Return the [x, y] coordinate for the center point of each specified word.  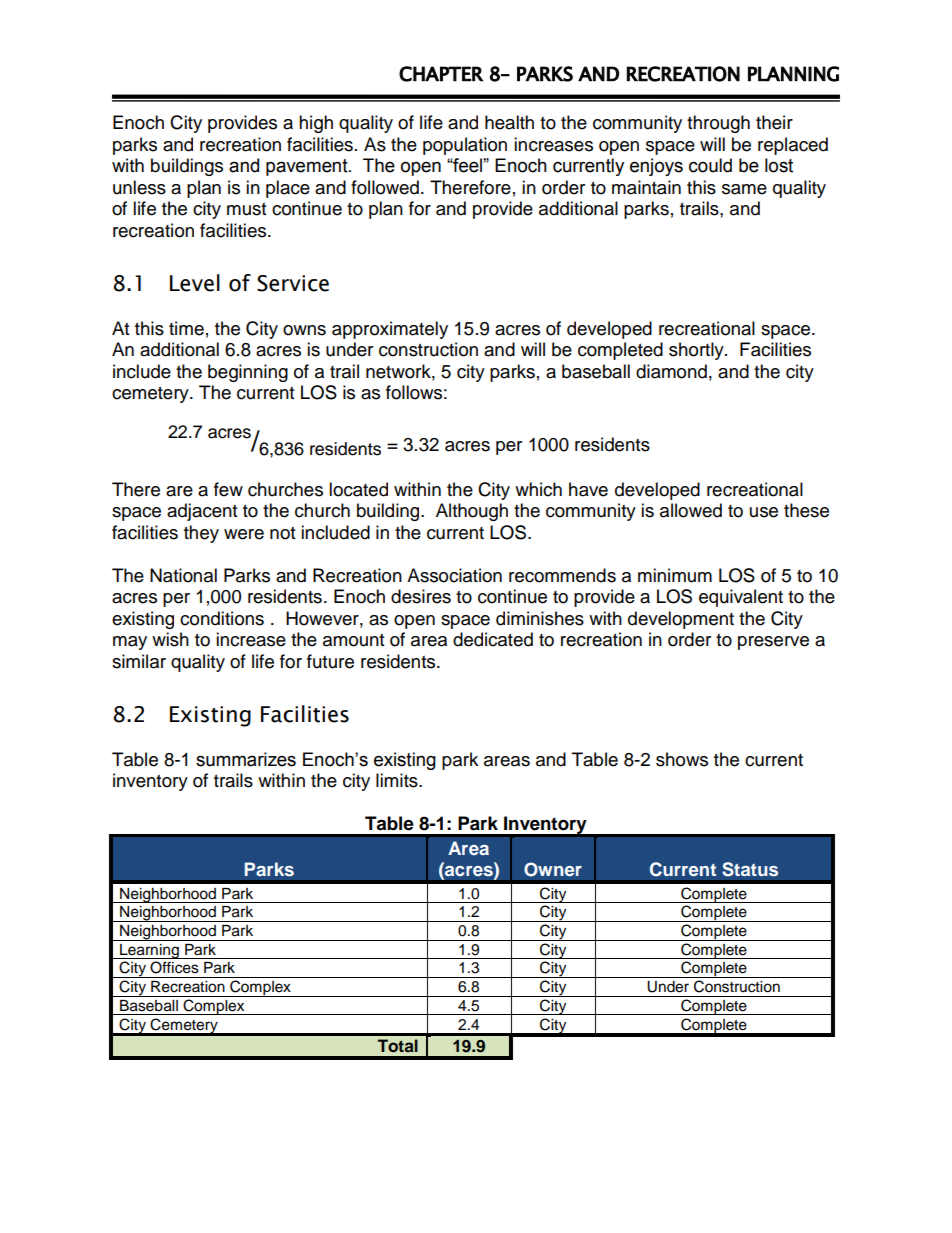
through [718, 124]
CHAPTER [441, 74]
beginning [248, 373]
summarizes [246, 759]
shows [682, 759]
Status [750, 869]
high [316, 124]
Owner [553, 869]
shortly [697, 351]
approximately [390, 330]
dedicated [493, 639]
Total [398, 1045]
